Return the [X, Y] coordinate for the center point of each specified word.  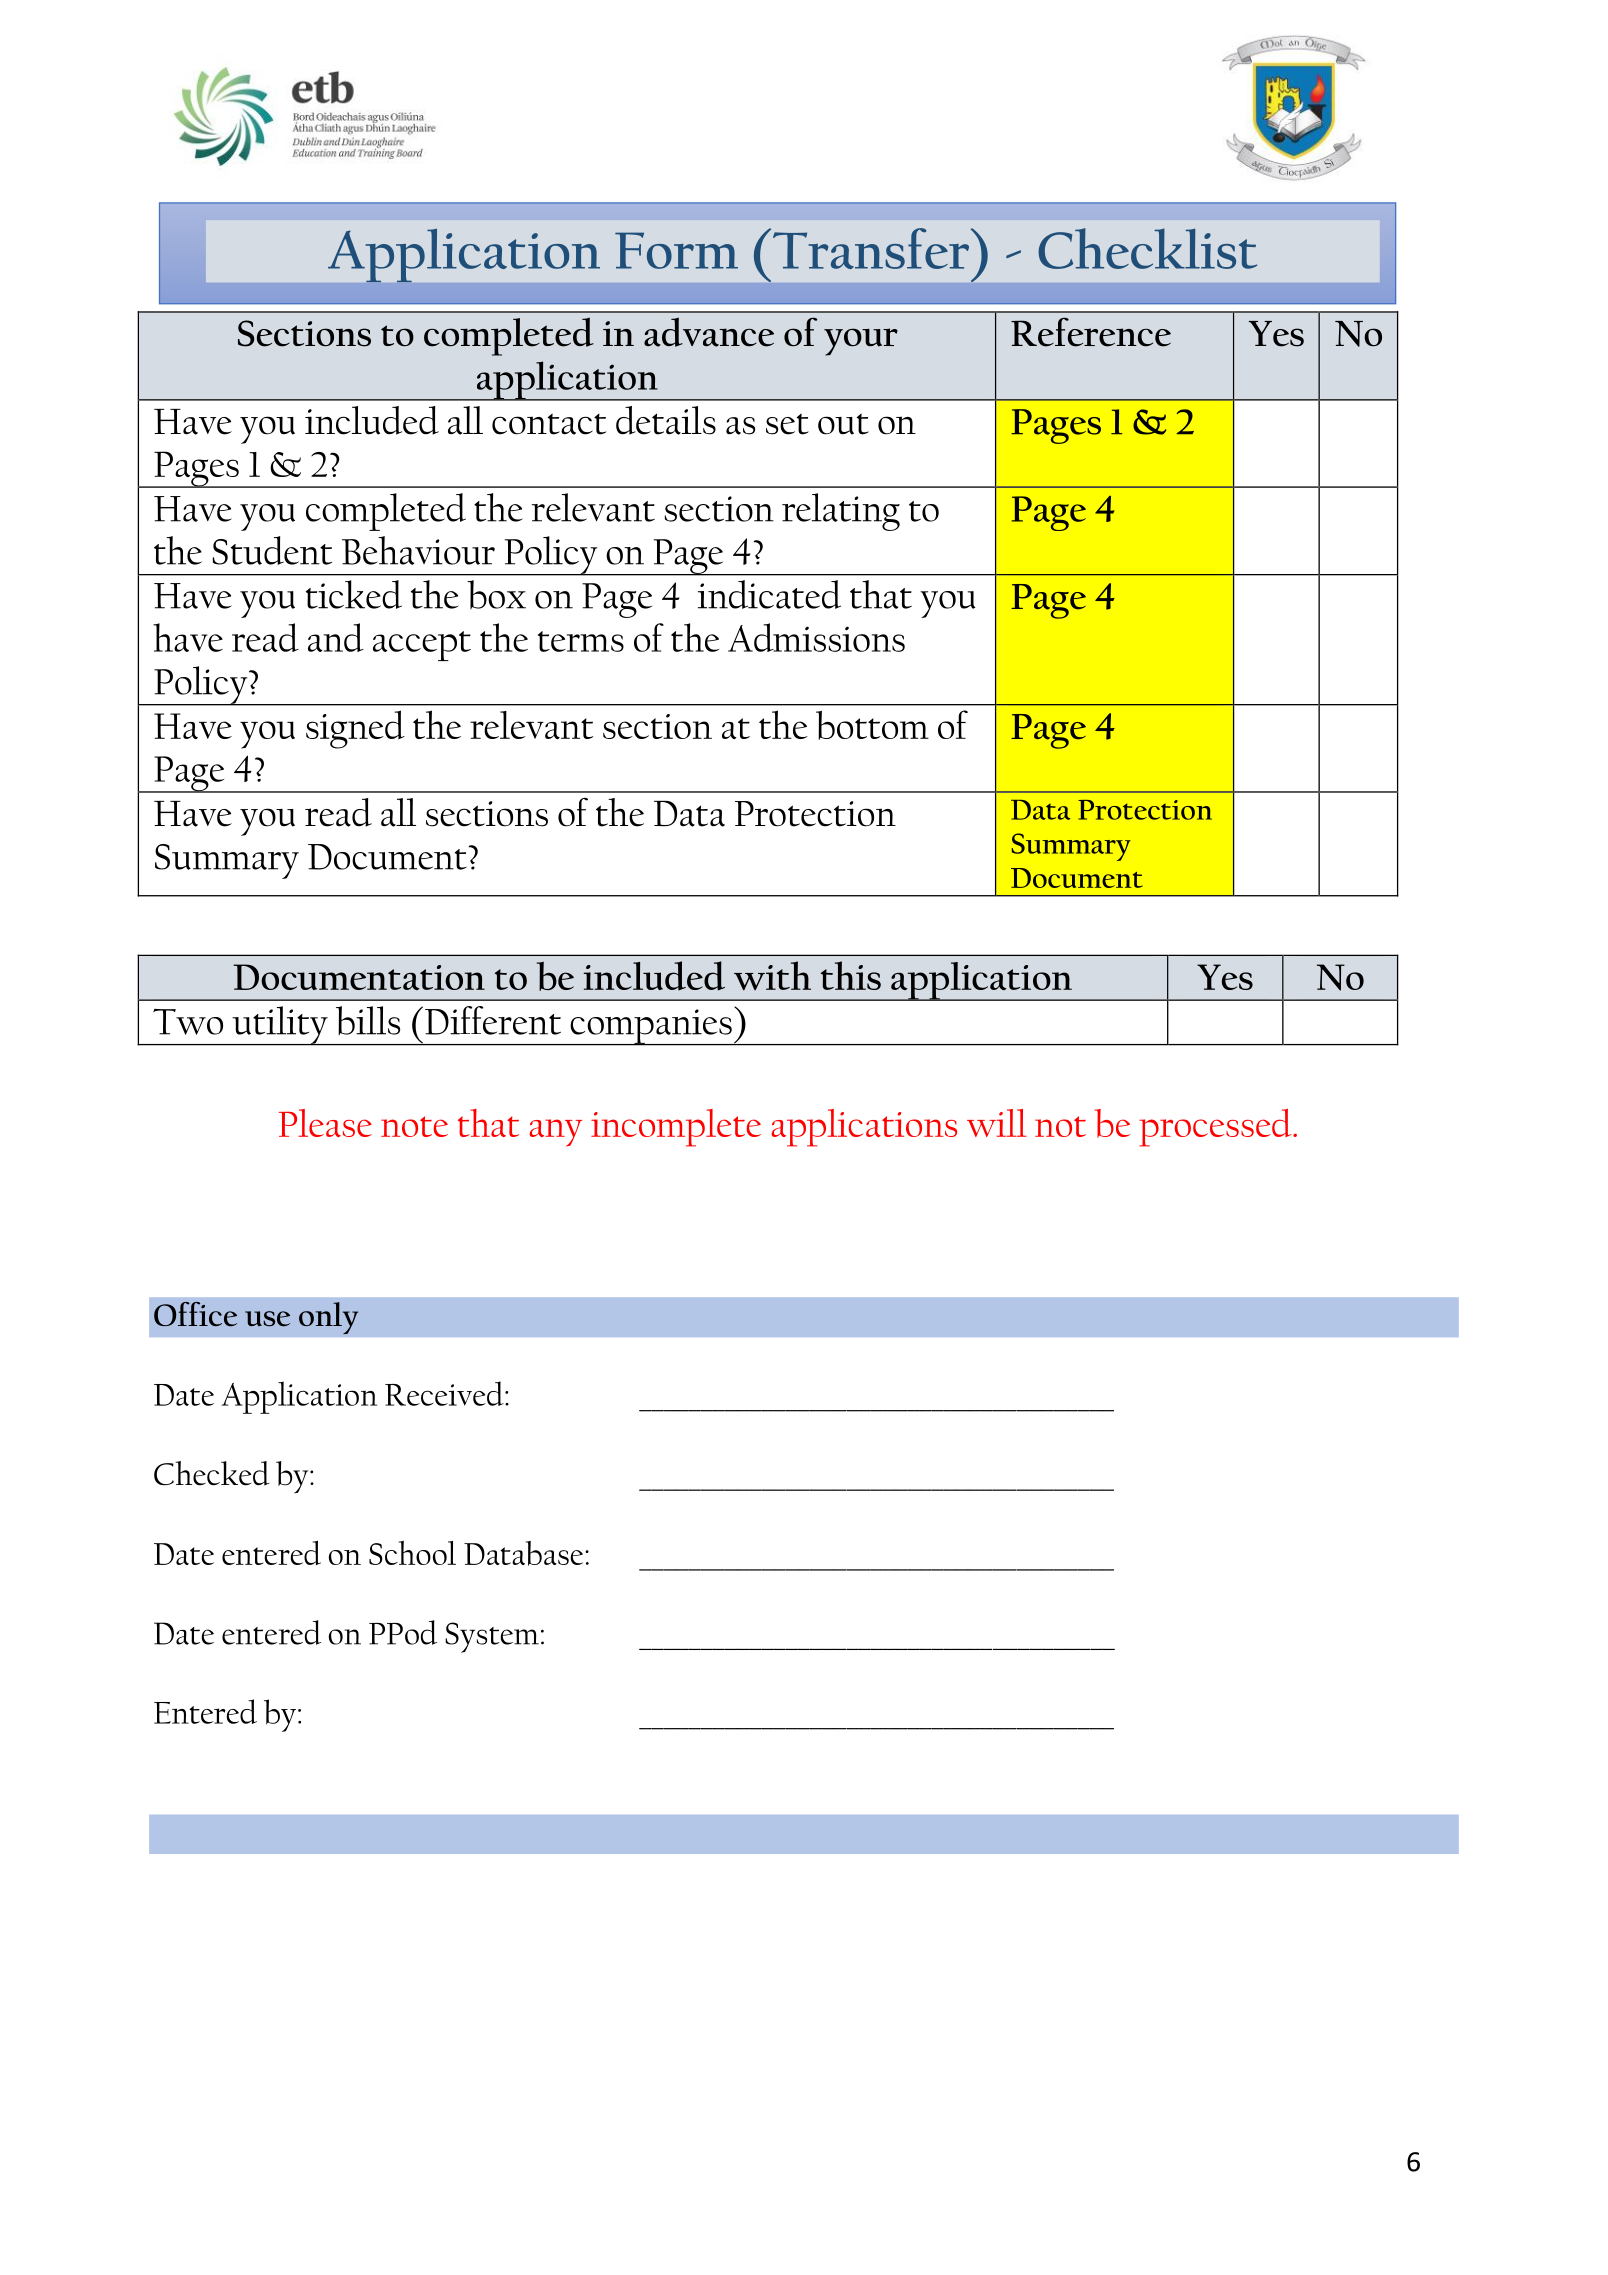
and [336, 637]
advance [709, 332]
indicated [769, 594]
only [328, 1318]
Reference [1091, 332]
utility [280, 1026]
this [851, 975]
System [492, 1637]
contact [549, 424]
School [412, 1553]
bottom [872, 725]
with [772, 975]
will [997, 1123]
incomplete [676, 1128]
